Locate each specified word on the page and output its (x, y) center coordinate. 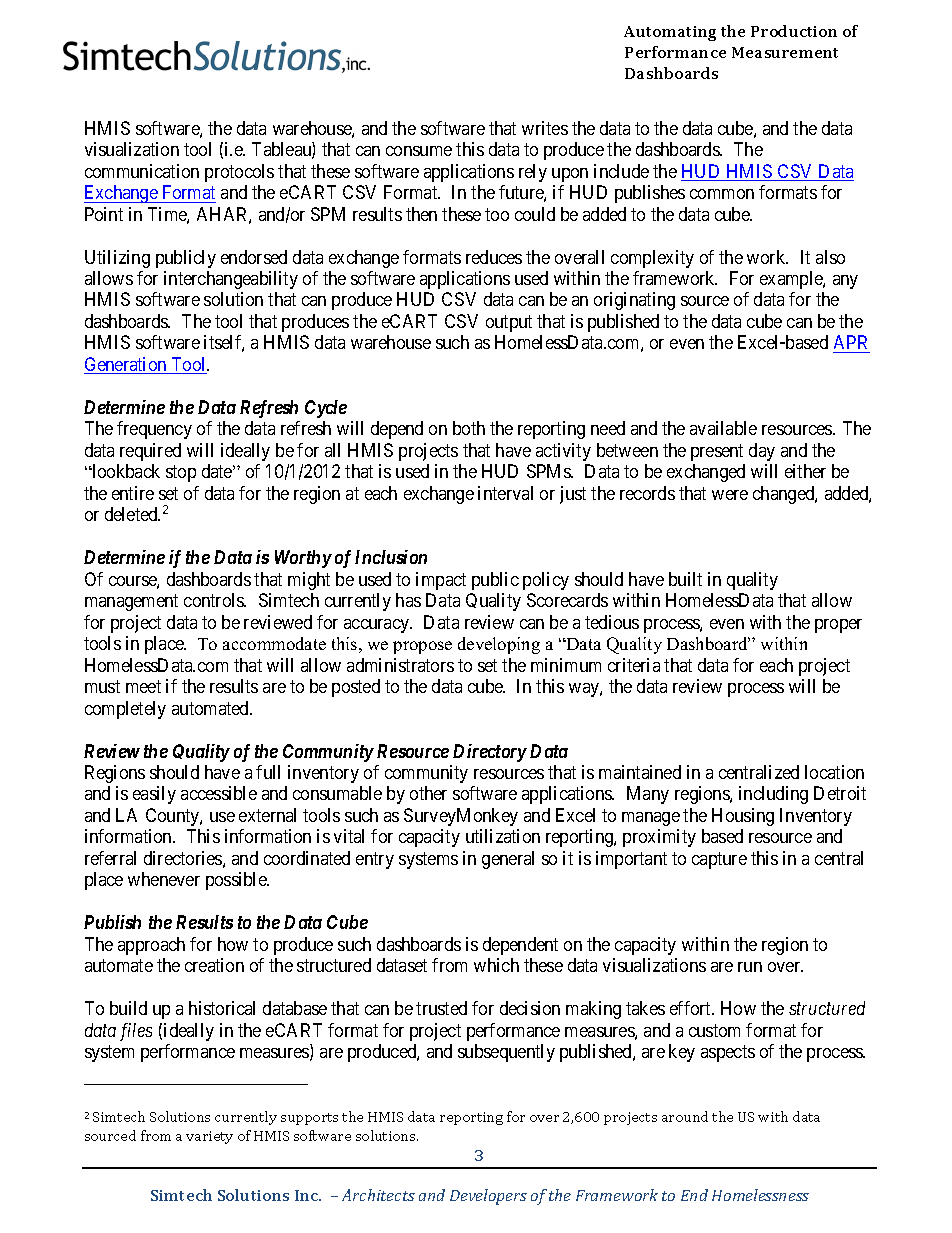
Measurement (785, 52)
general (508, 860)
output (509, 323)
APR (850, 342)
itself (224, 343)
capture (719, 860)
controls (215, 600)
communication (142, 171)
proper (838, 626)
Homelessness (760, 1195)
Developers (488, 1197)
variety (209, 1137)
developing (499, 645)
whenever (164, 879)
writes (545, 128)
